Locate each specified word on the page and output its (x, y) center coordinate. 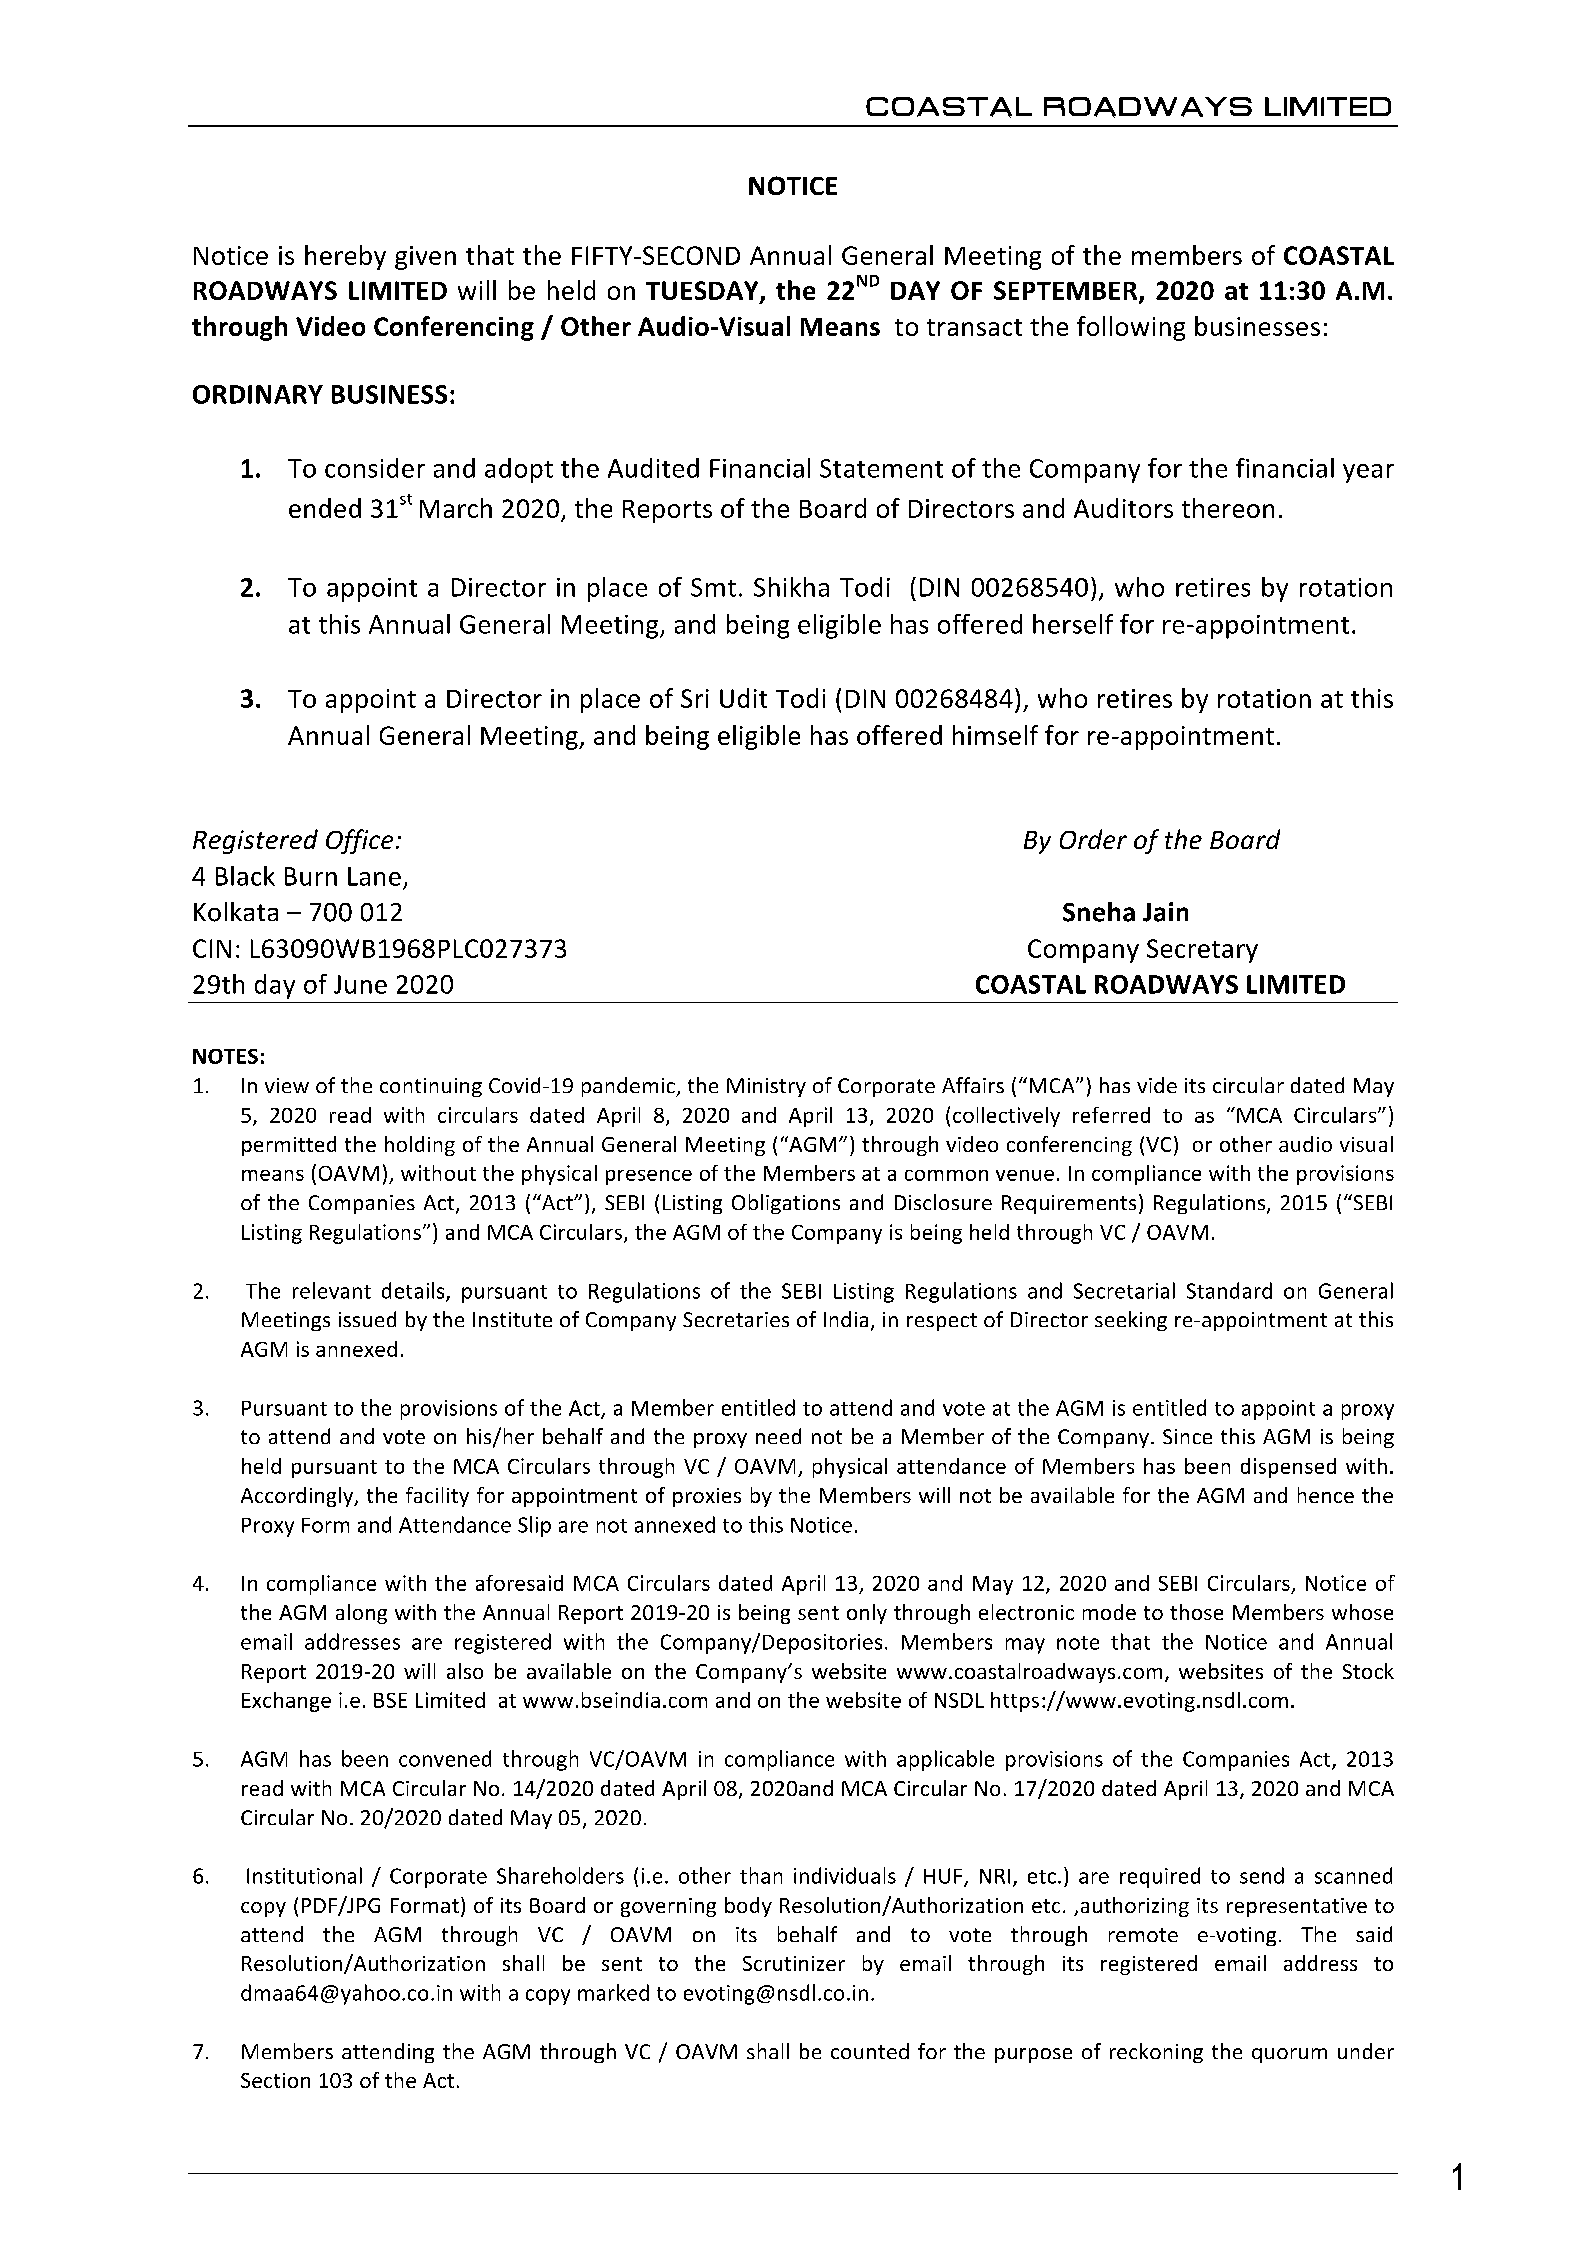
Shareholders (560, 1875)
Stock (1368, 1671)
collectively (1006, 1117)
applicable (945, 1760)
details (414, 1291)
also (465, 1671)
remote (1143, 1935)
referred (1111, 1115)
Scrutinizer (794, 1963)
